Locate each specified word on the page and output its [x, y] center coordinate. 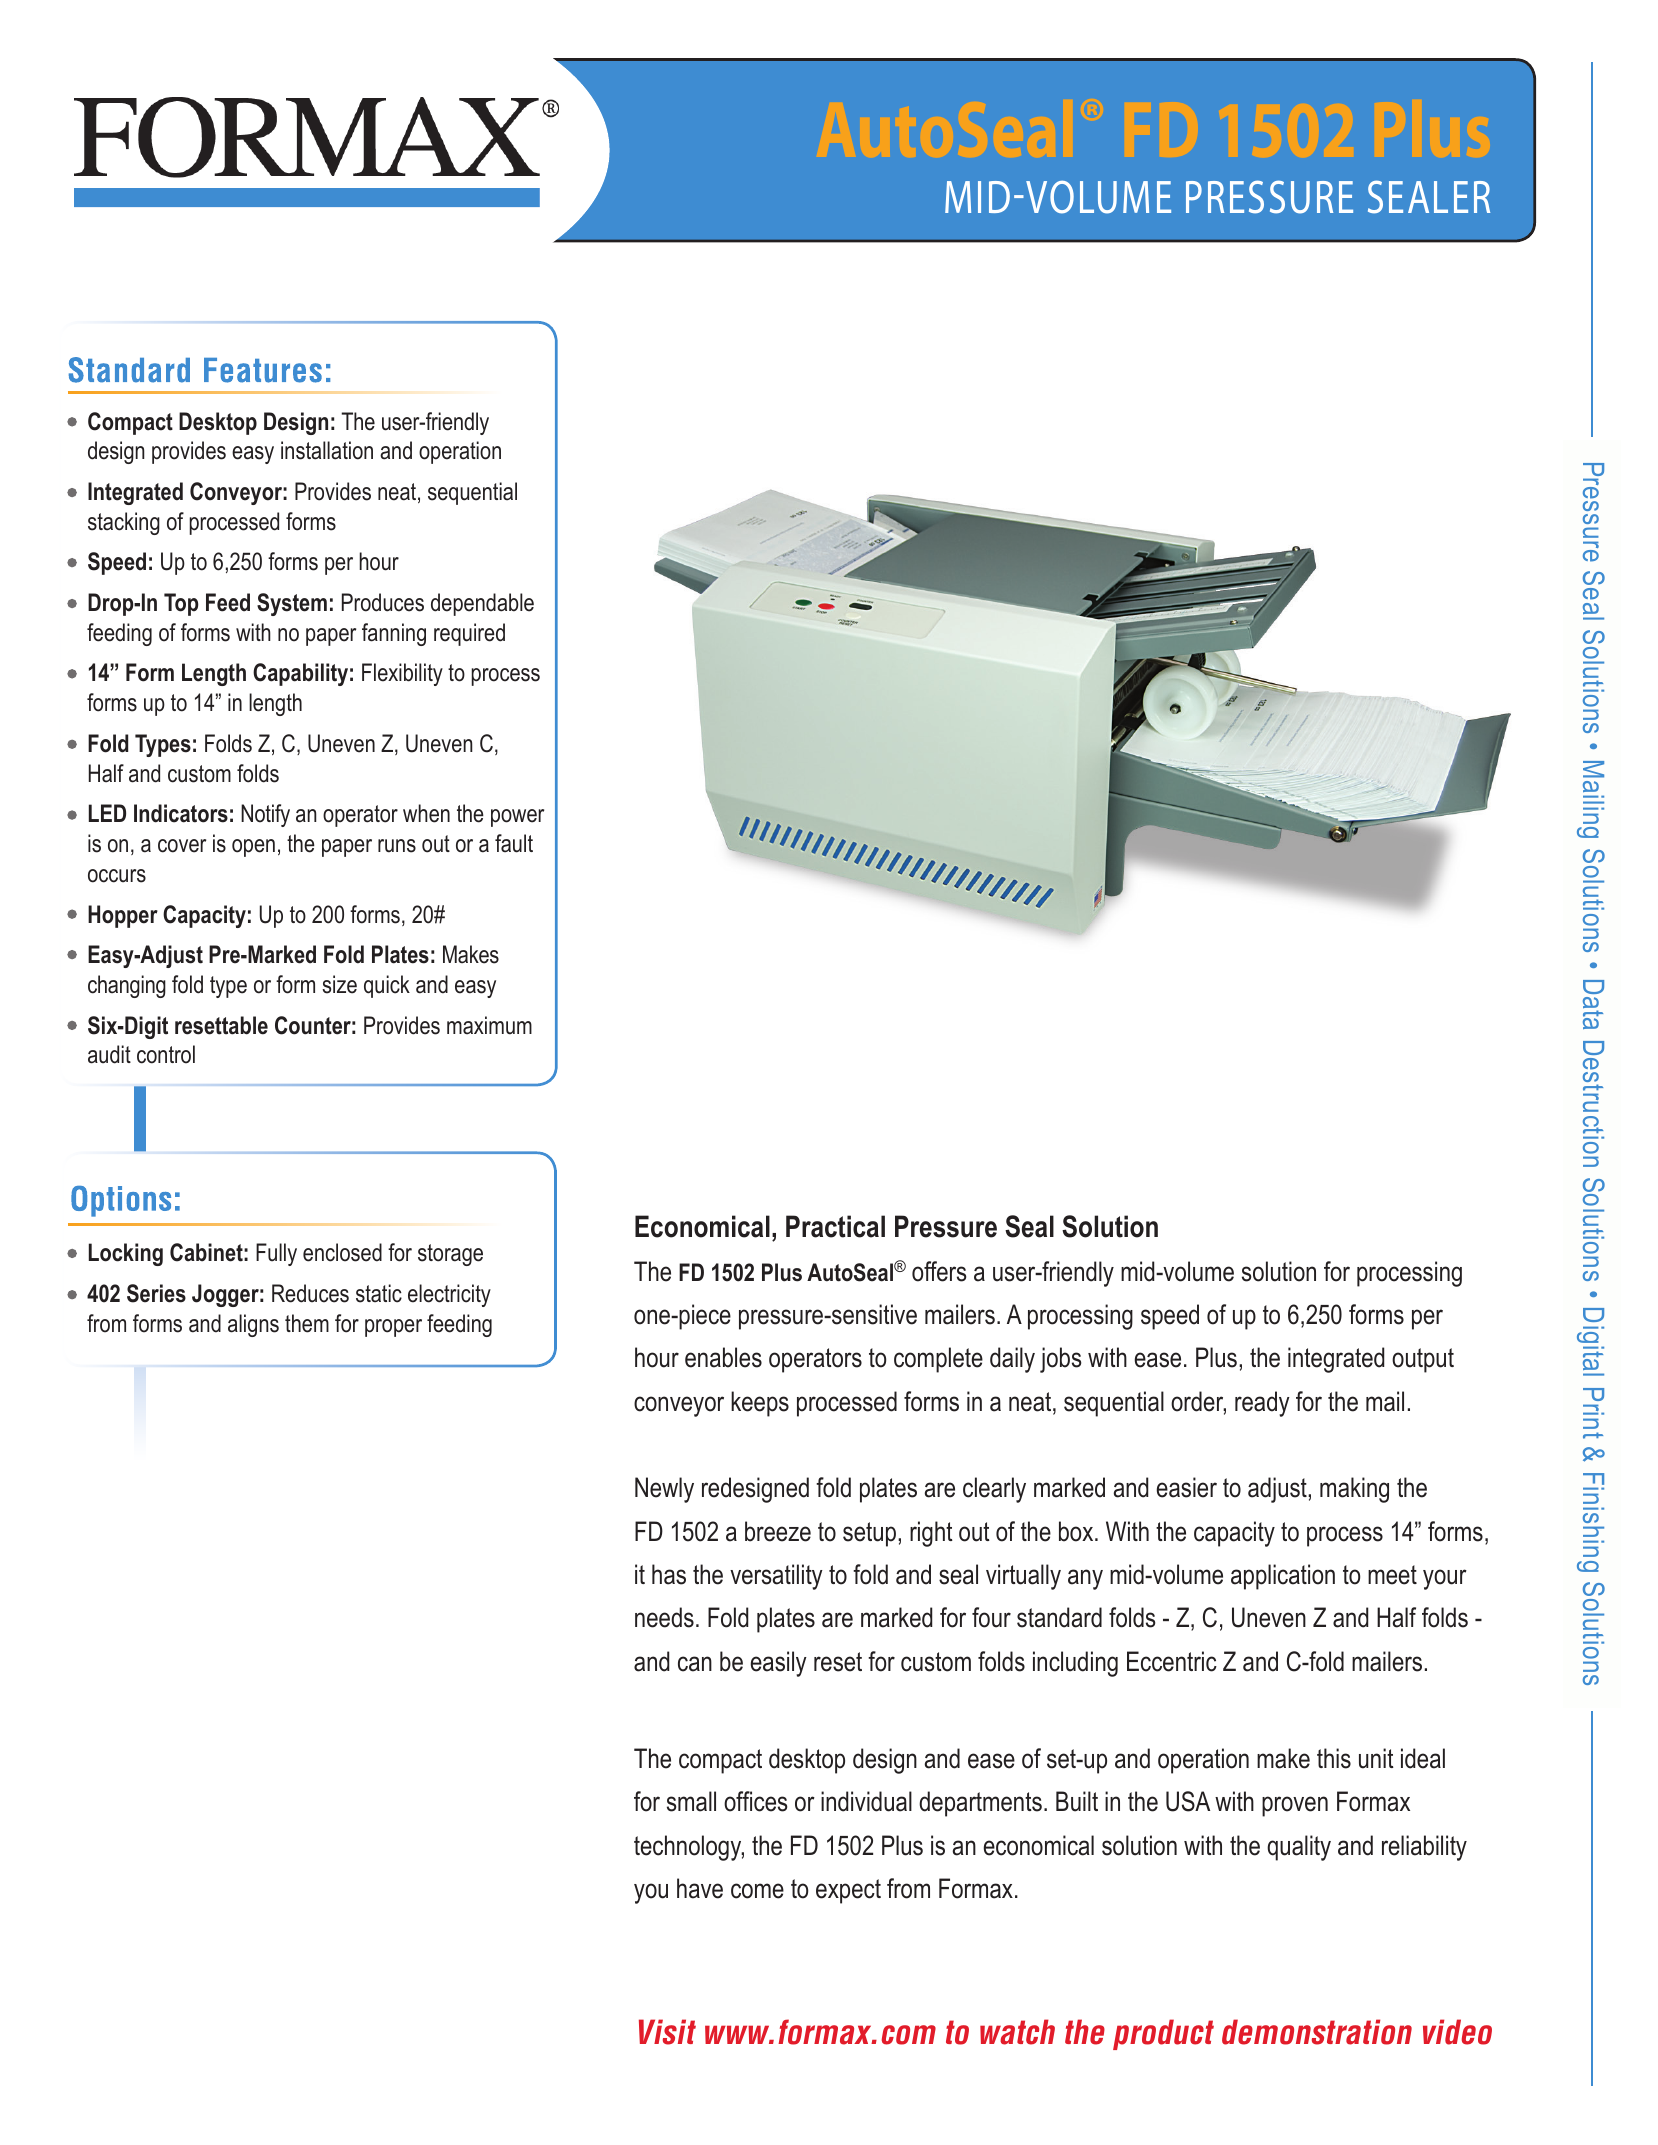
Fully [276, 1254]
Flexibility [402, 674]
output [1423, 1360]
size [339, 984]
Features [263, 370]
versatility [776, 1577]
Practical [835, 1226]
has [669, 1574]
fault [514, 843]
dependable [482, 604]
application [1283, 1577]
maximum [489, 1025]
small [691, 1801]
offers [939, 1271]
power [517, 818]
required [469, 634]
